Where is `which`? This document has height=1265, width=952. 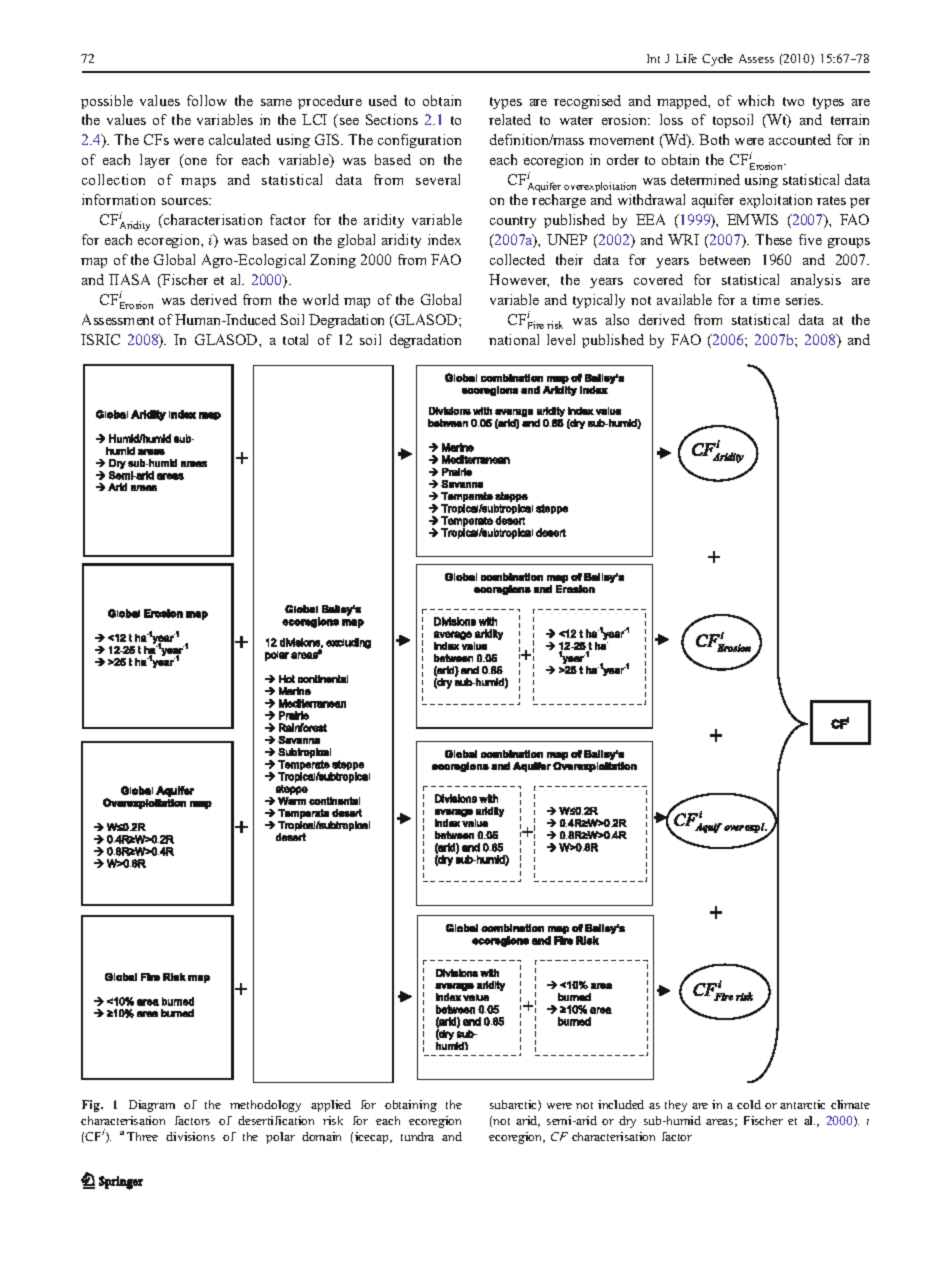
which is located at coordinates (756, 100).
